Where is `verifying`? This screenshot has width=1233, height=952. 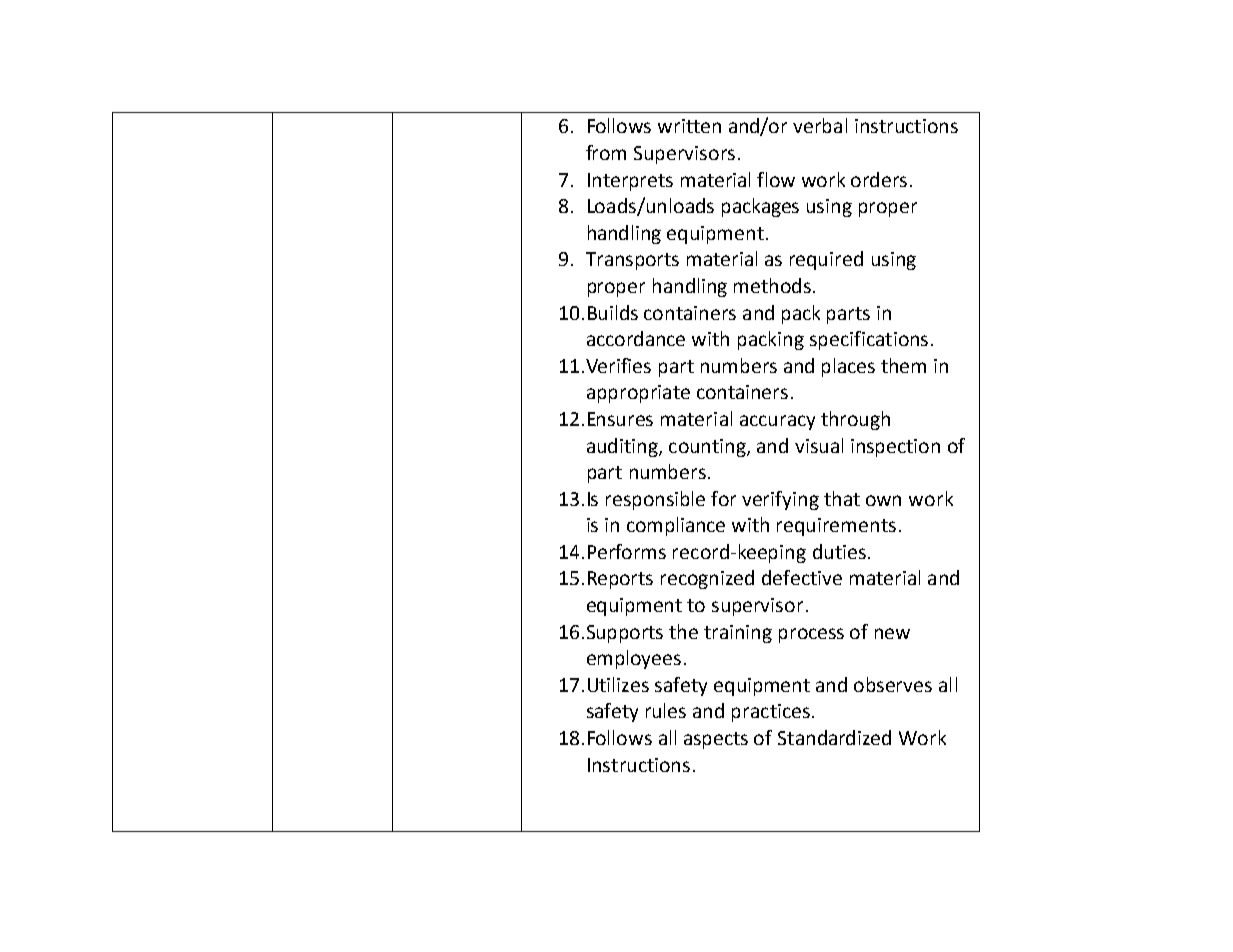 verifying is located at coordinates (780, 500).
